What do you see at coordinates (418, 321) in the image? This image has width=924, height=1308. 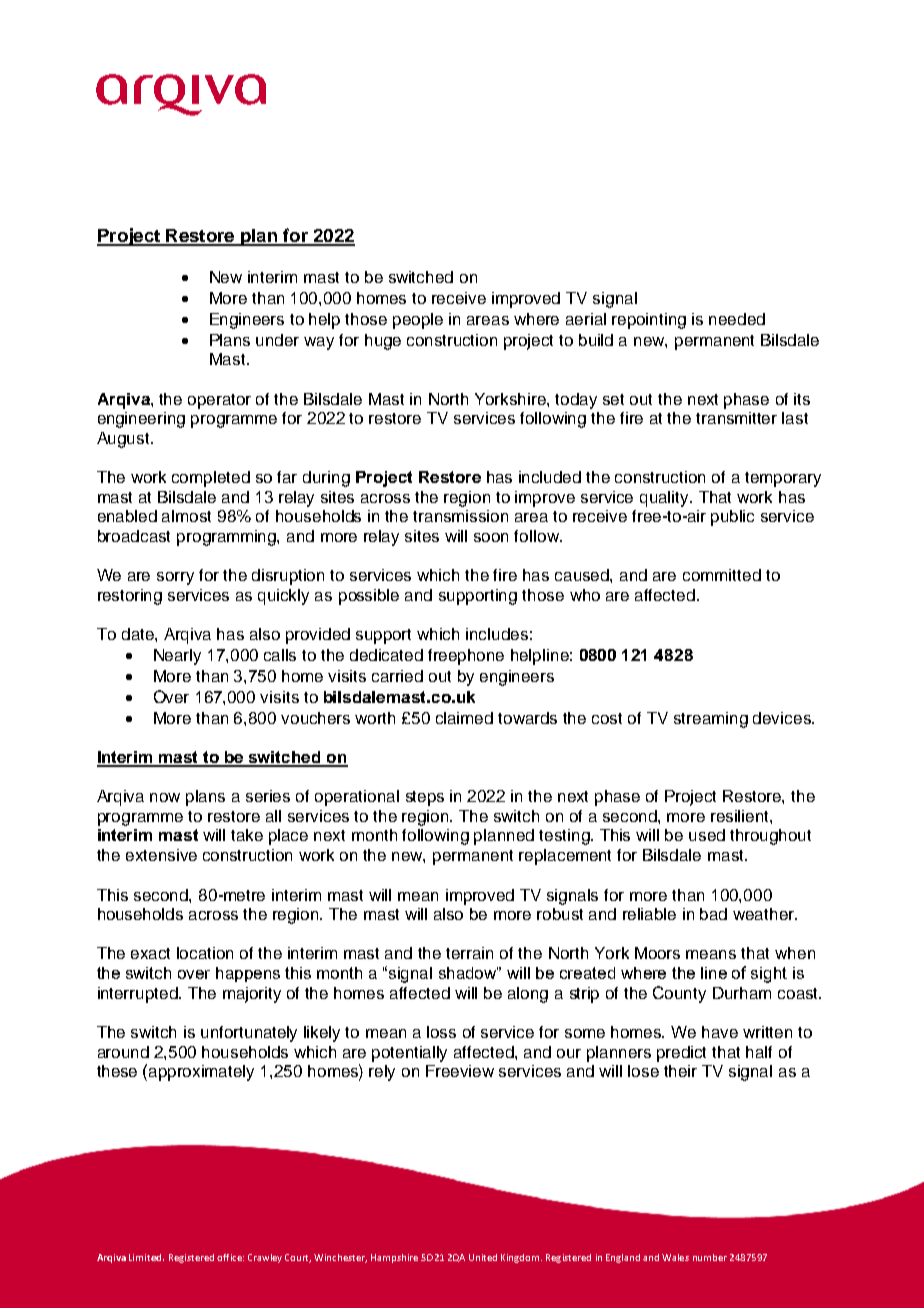 I see `people` at bounding box center [418, 321].
